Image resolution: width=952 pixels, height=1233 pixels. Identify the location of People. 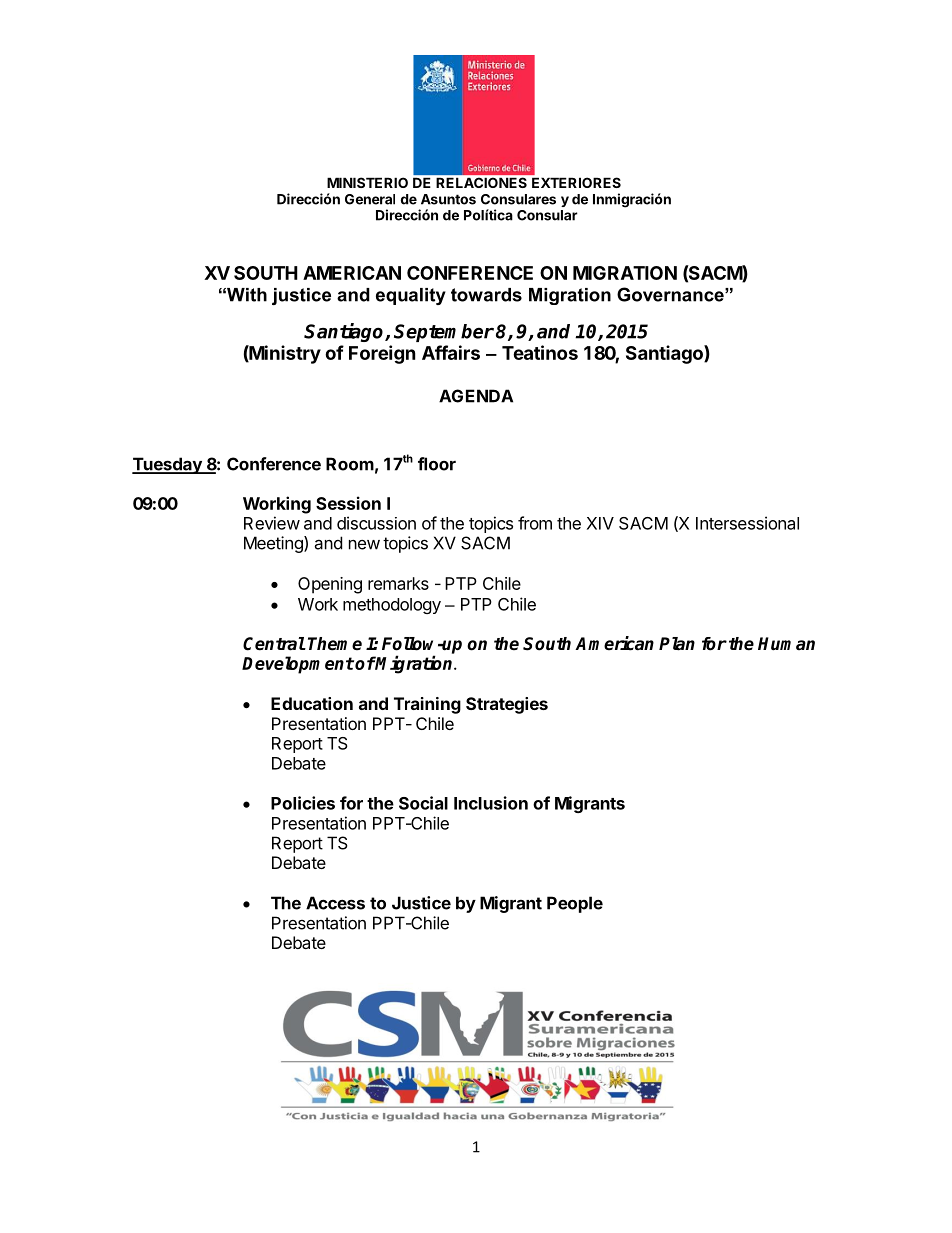
(575, 904).
